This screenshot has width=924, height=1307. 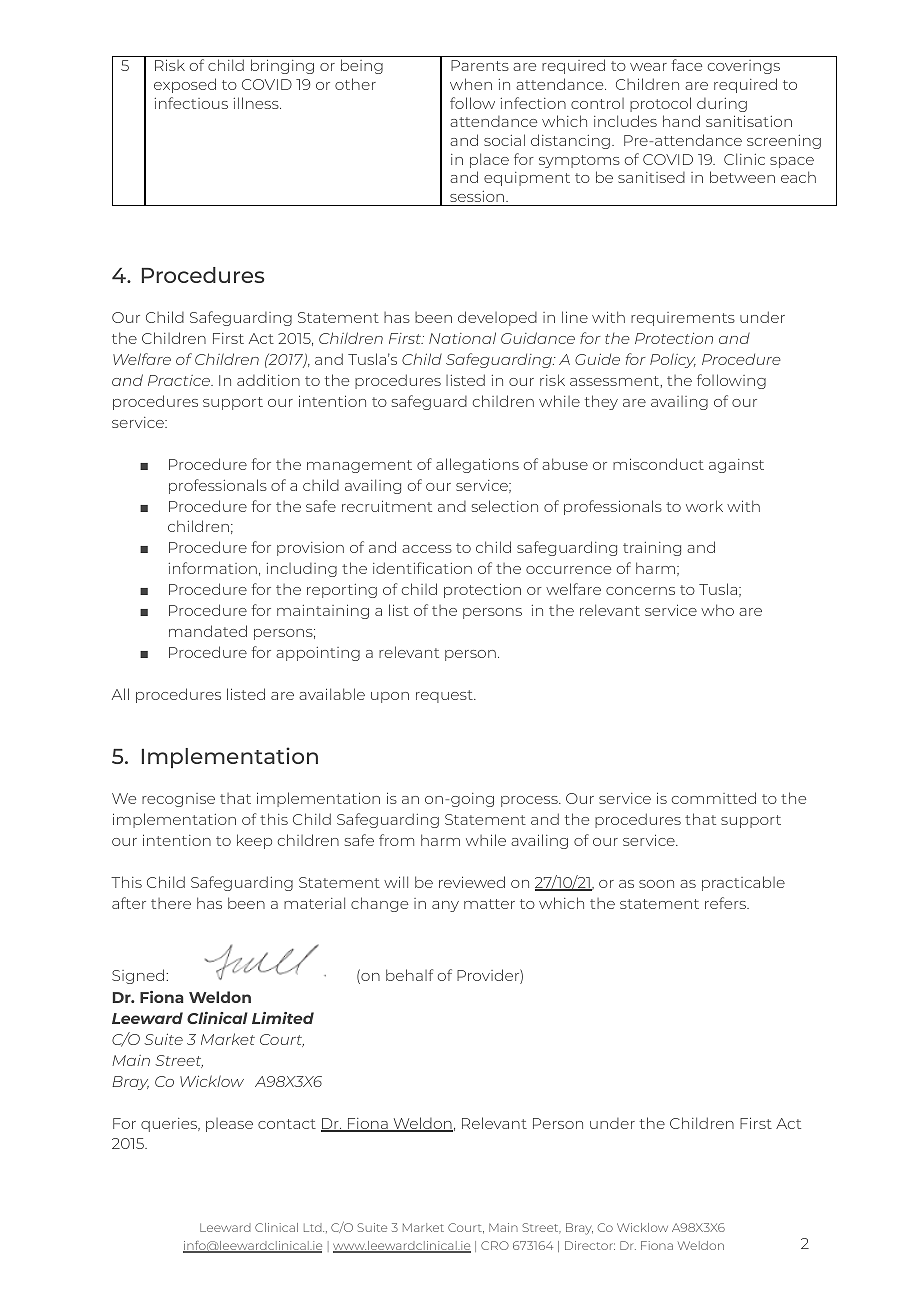 What do you see at coordinates (427, 549) in the screenshot?
I see `access` at bounding box center [427, 549].
